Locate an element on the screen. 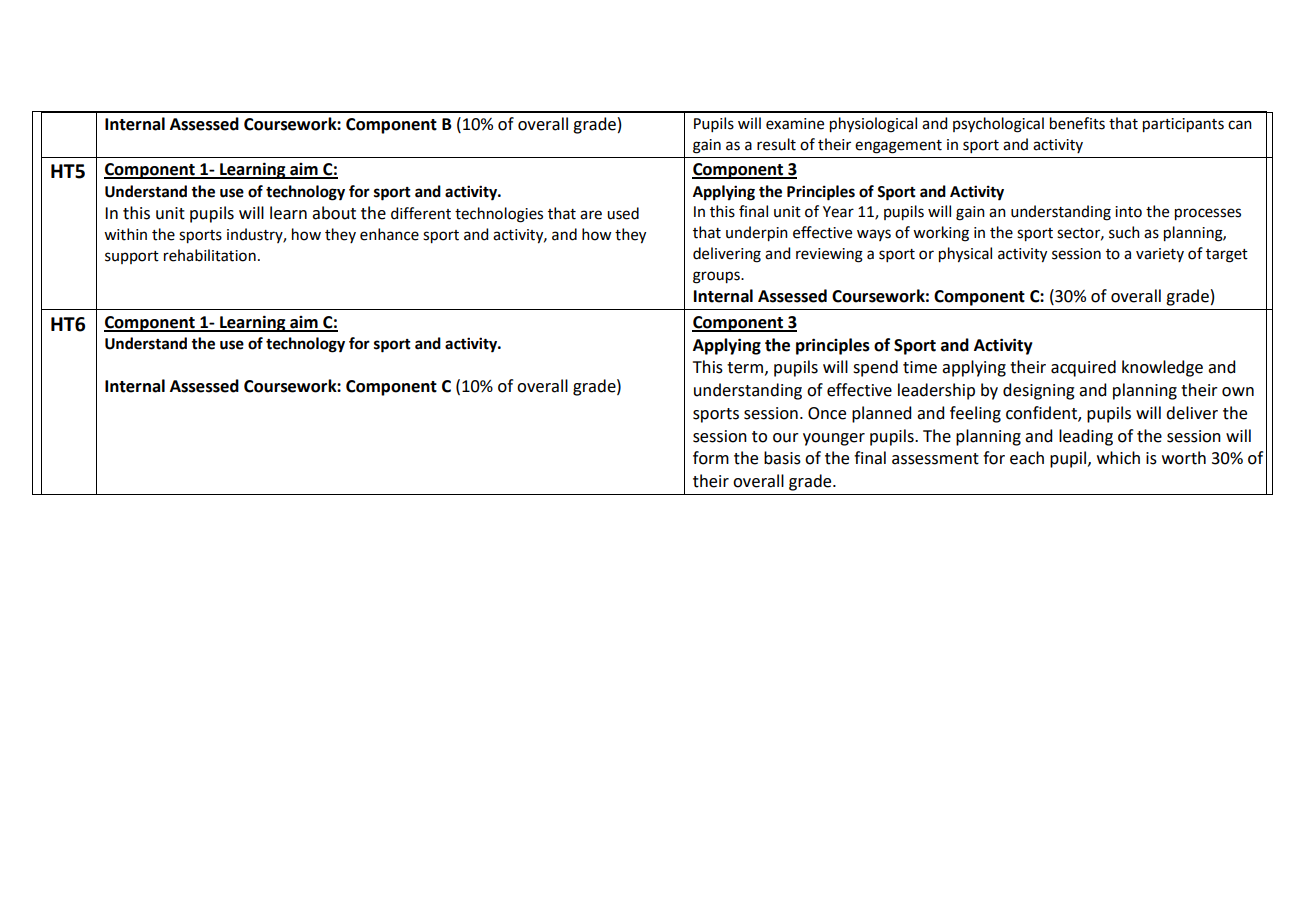 The height and width of the screenshot is (924, 1308). examine is located at coordinates (795, 124).
